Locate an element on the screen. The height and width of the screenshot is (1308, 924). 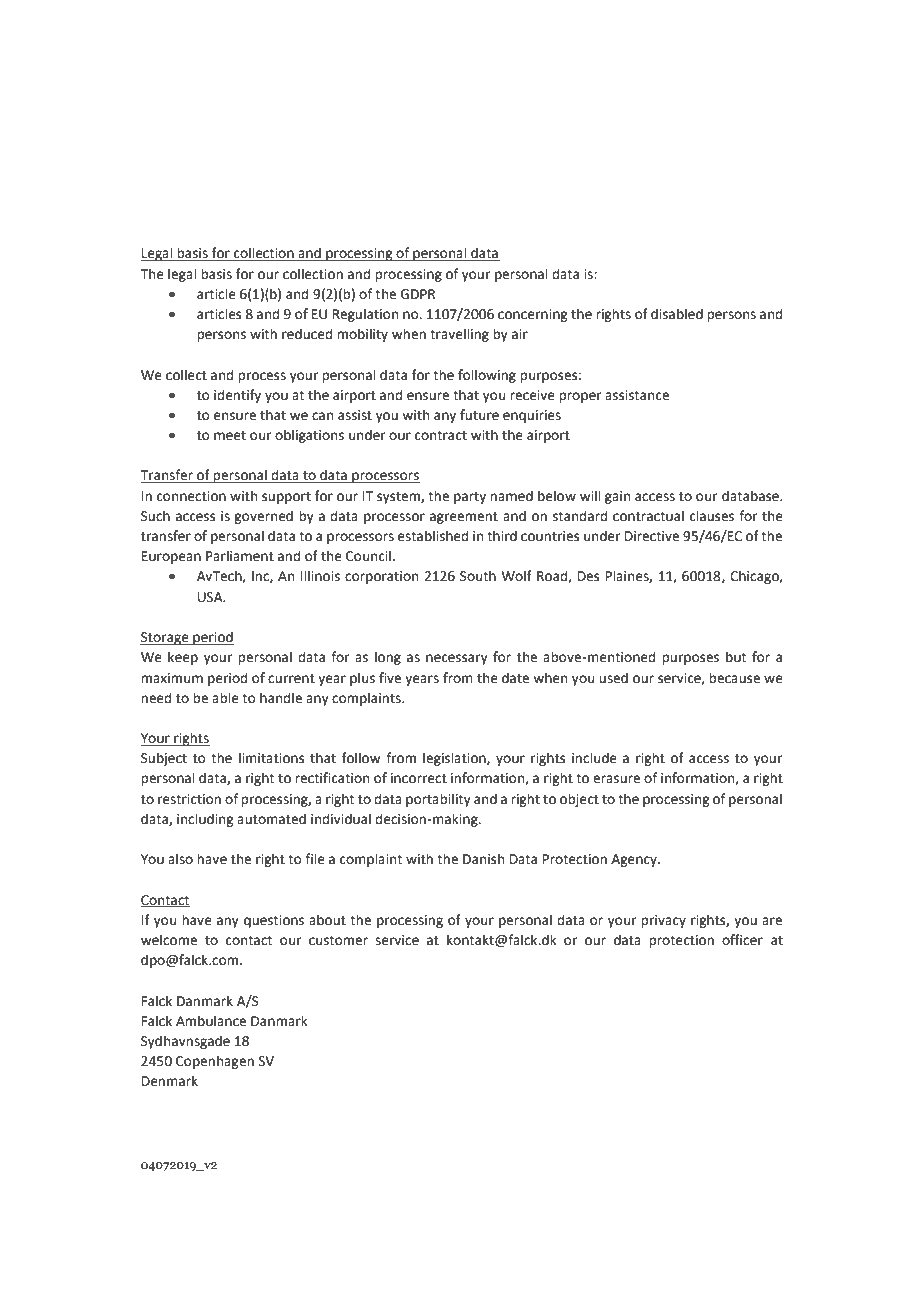
travelling is located at coordinates (459, 335).
